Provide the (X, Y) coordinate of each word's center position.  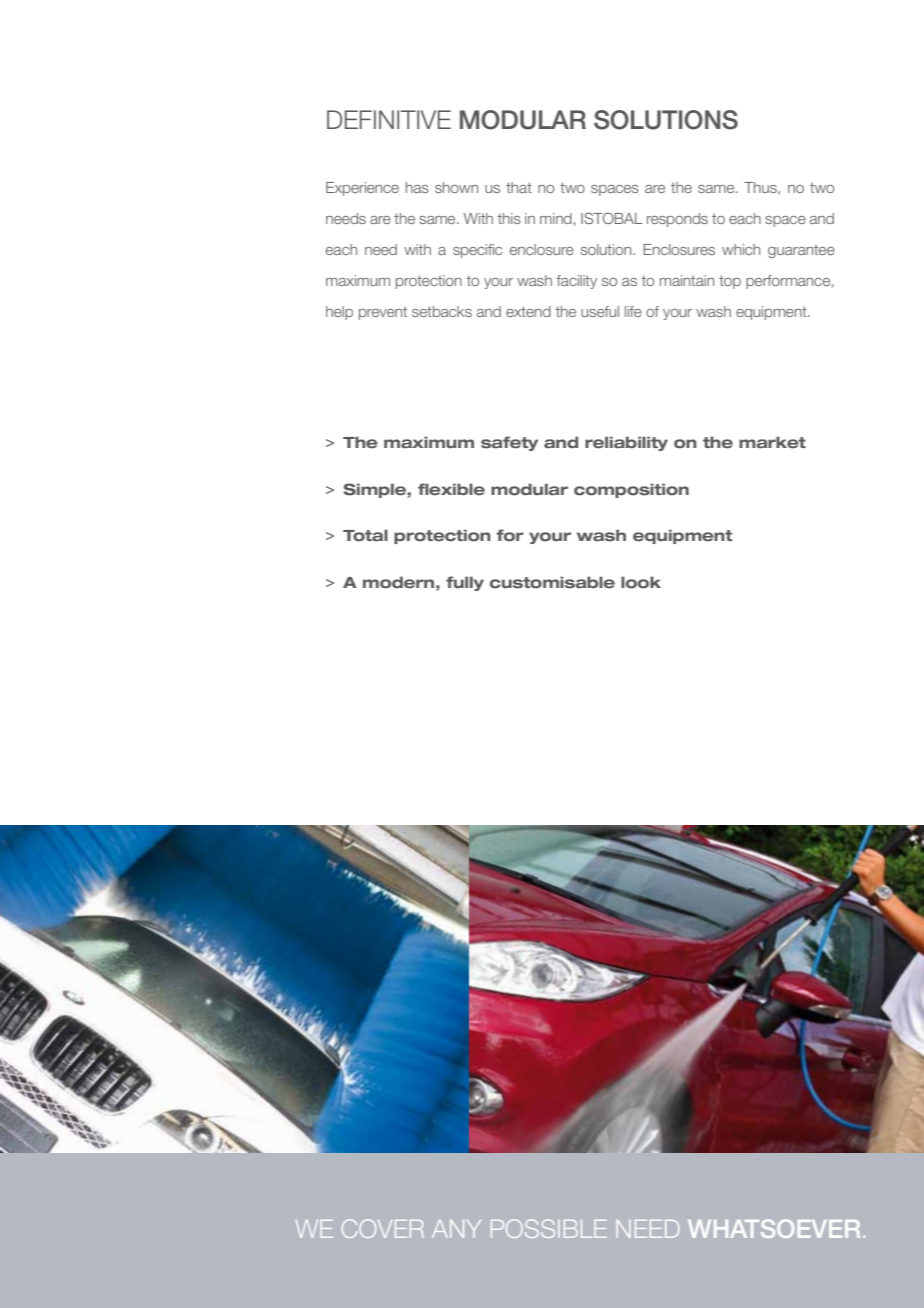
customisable (552, 582)
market (772, 442)
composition (631, 490)
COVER (383, 1228)
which (741, 249)
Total (365, 535)
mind (556, 218)
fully (465, 583)
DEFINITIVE (389, 119)
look (641, 582)
